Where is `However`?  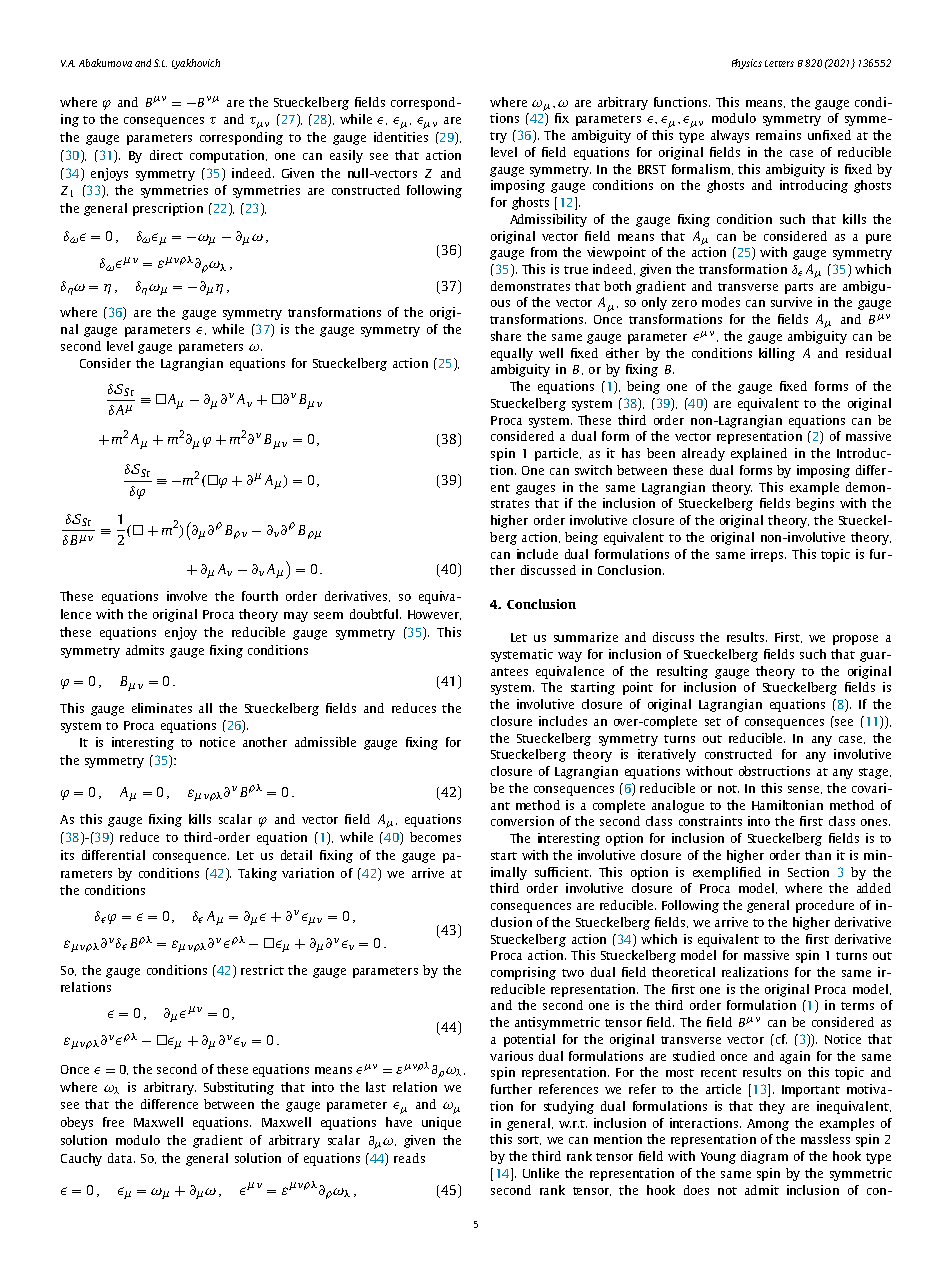 However is located at coordinates (434, 615).
